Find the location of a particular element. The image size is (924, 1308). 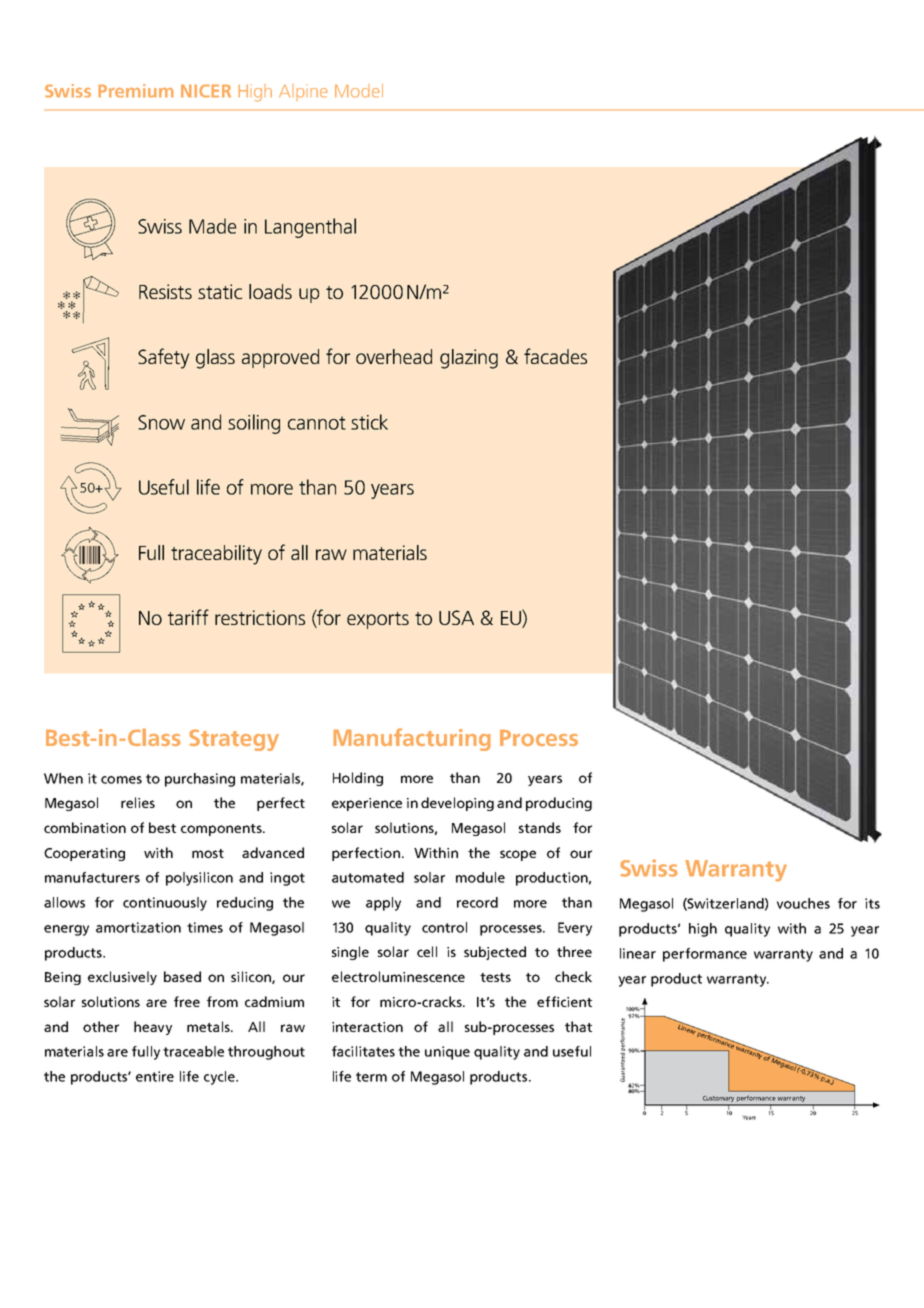

facades is located at coordinates (555, 356).
